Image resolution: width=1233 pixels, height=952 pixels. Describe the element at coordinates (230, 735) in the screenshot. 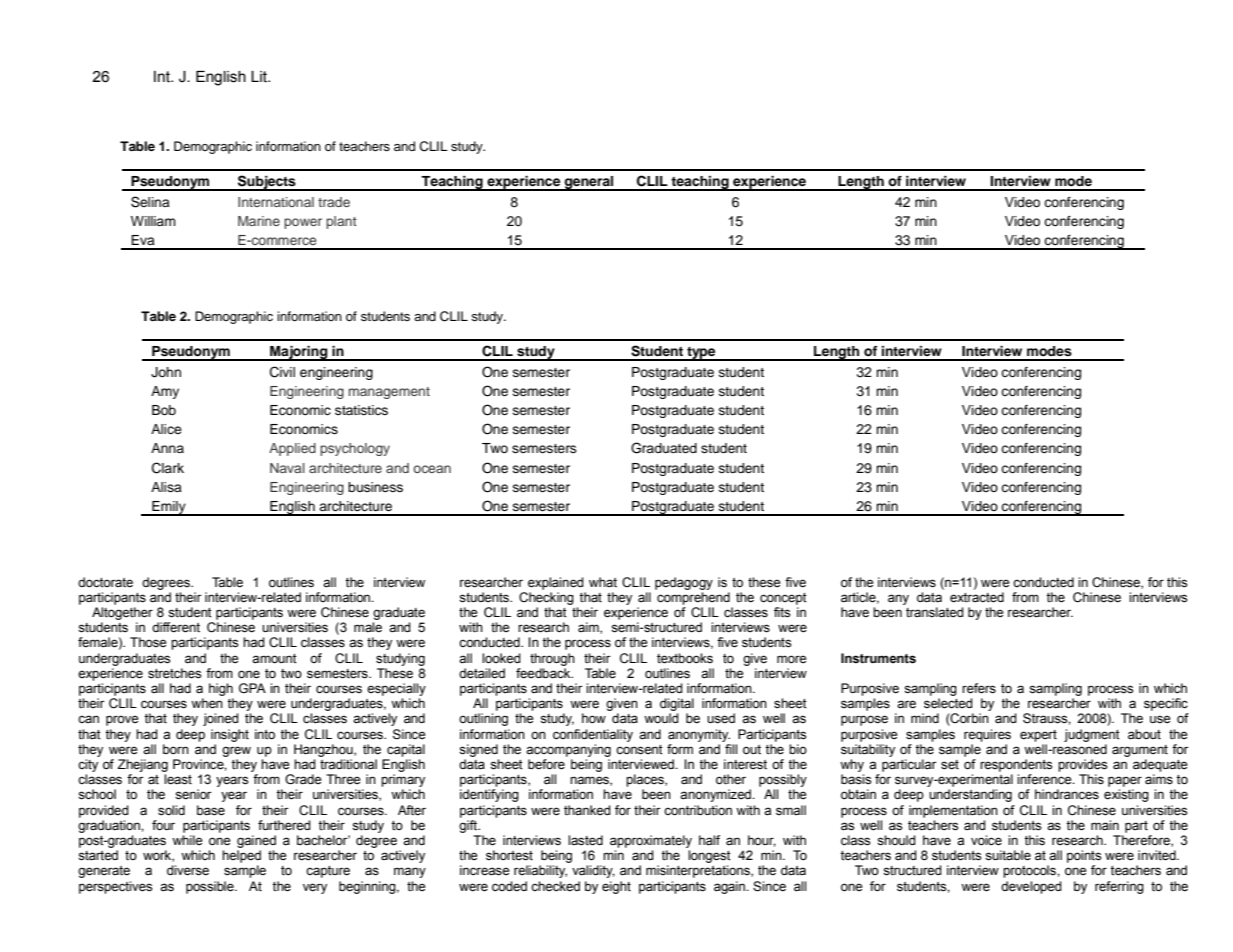

I see `insight` at that location.
